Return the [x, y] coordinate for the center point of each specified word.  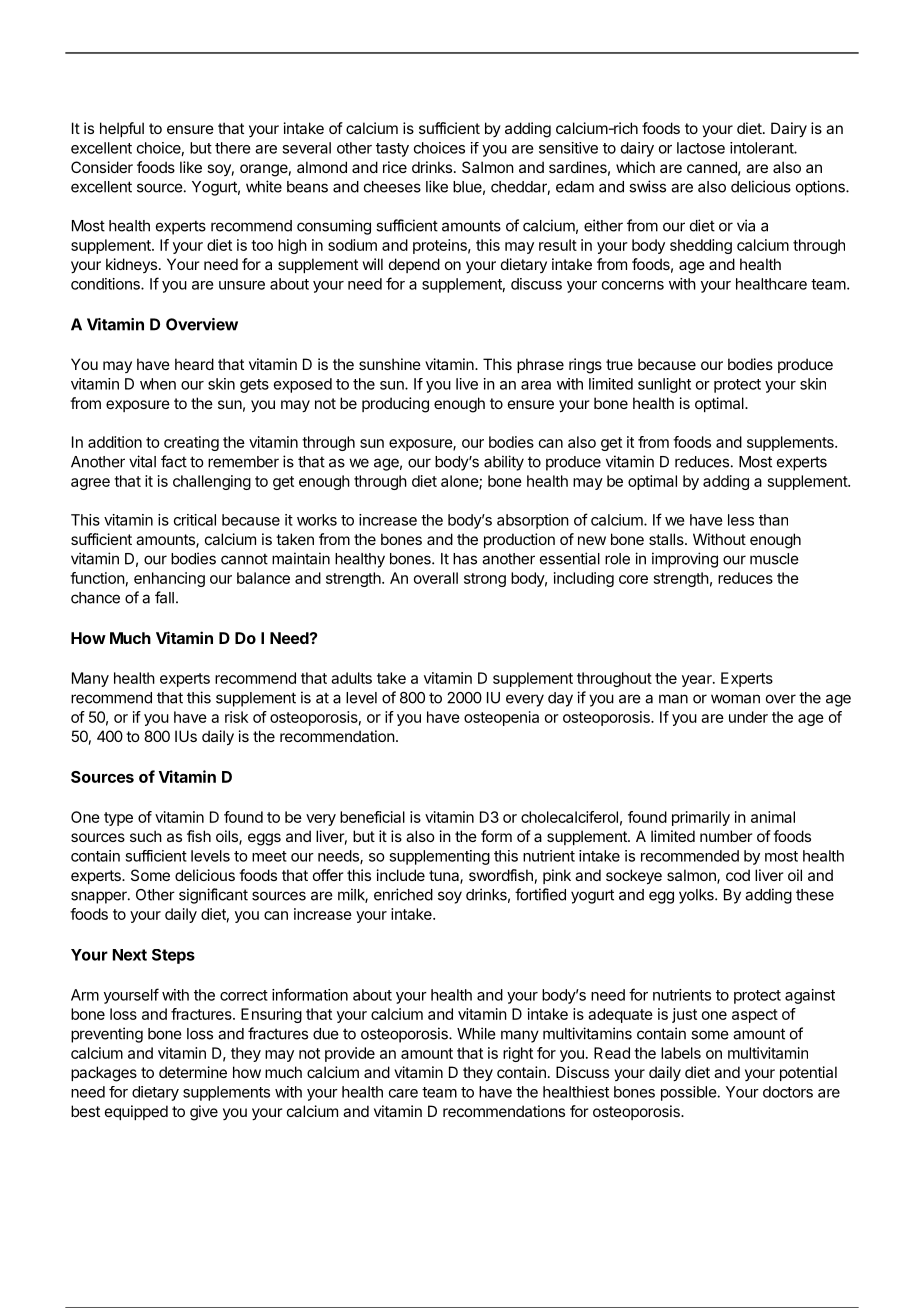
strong [485, 580]
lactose [701, 148]
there [233, 148]
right [518, 1054]
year [698, 681]
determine [193, 1072]
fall [164, 597]
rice [395, 167]
